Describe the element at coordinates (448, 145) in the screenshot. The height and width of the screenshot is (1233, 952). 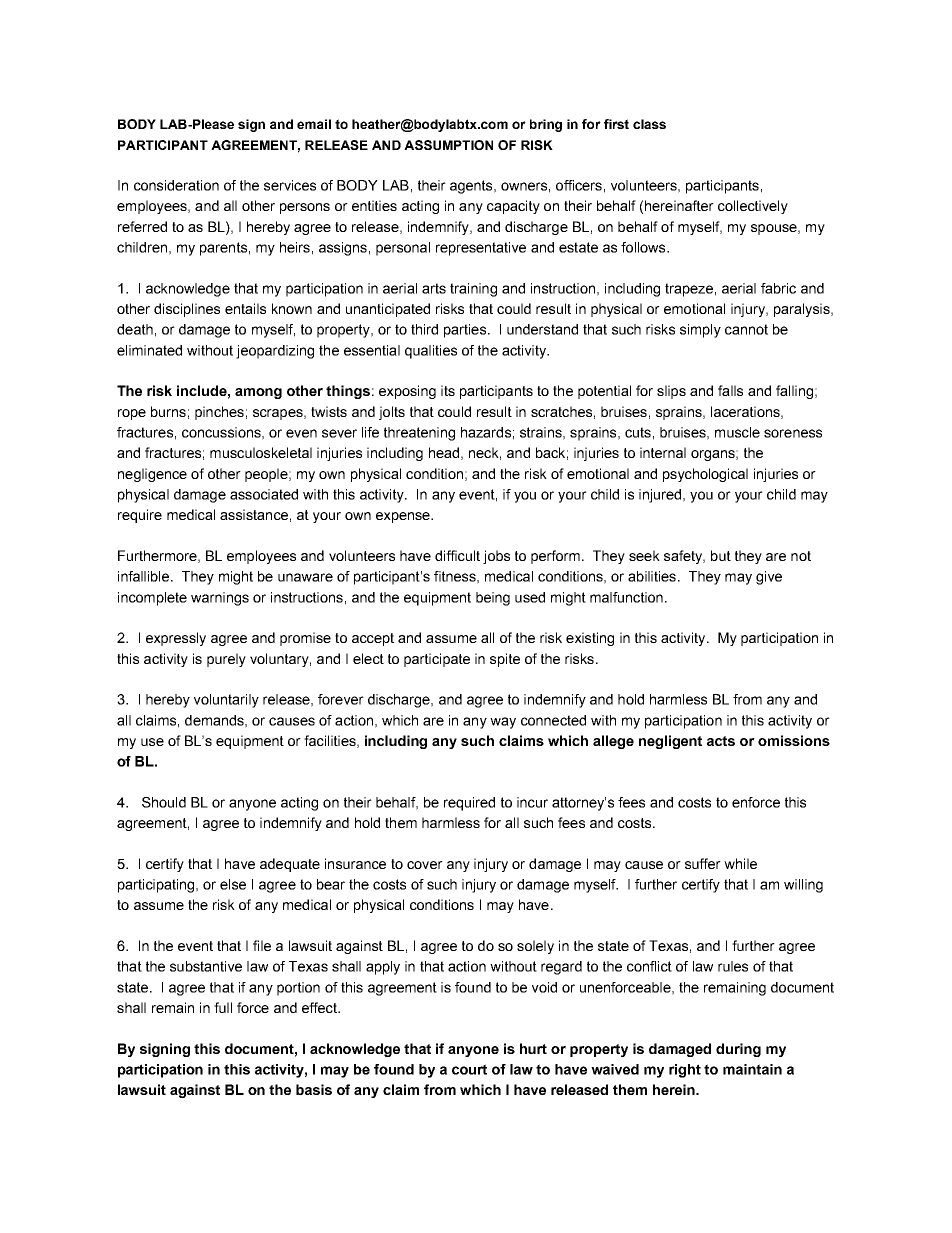
I see `ASSUMPTION` at that location.
